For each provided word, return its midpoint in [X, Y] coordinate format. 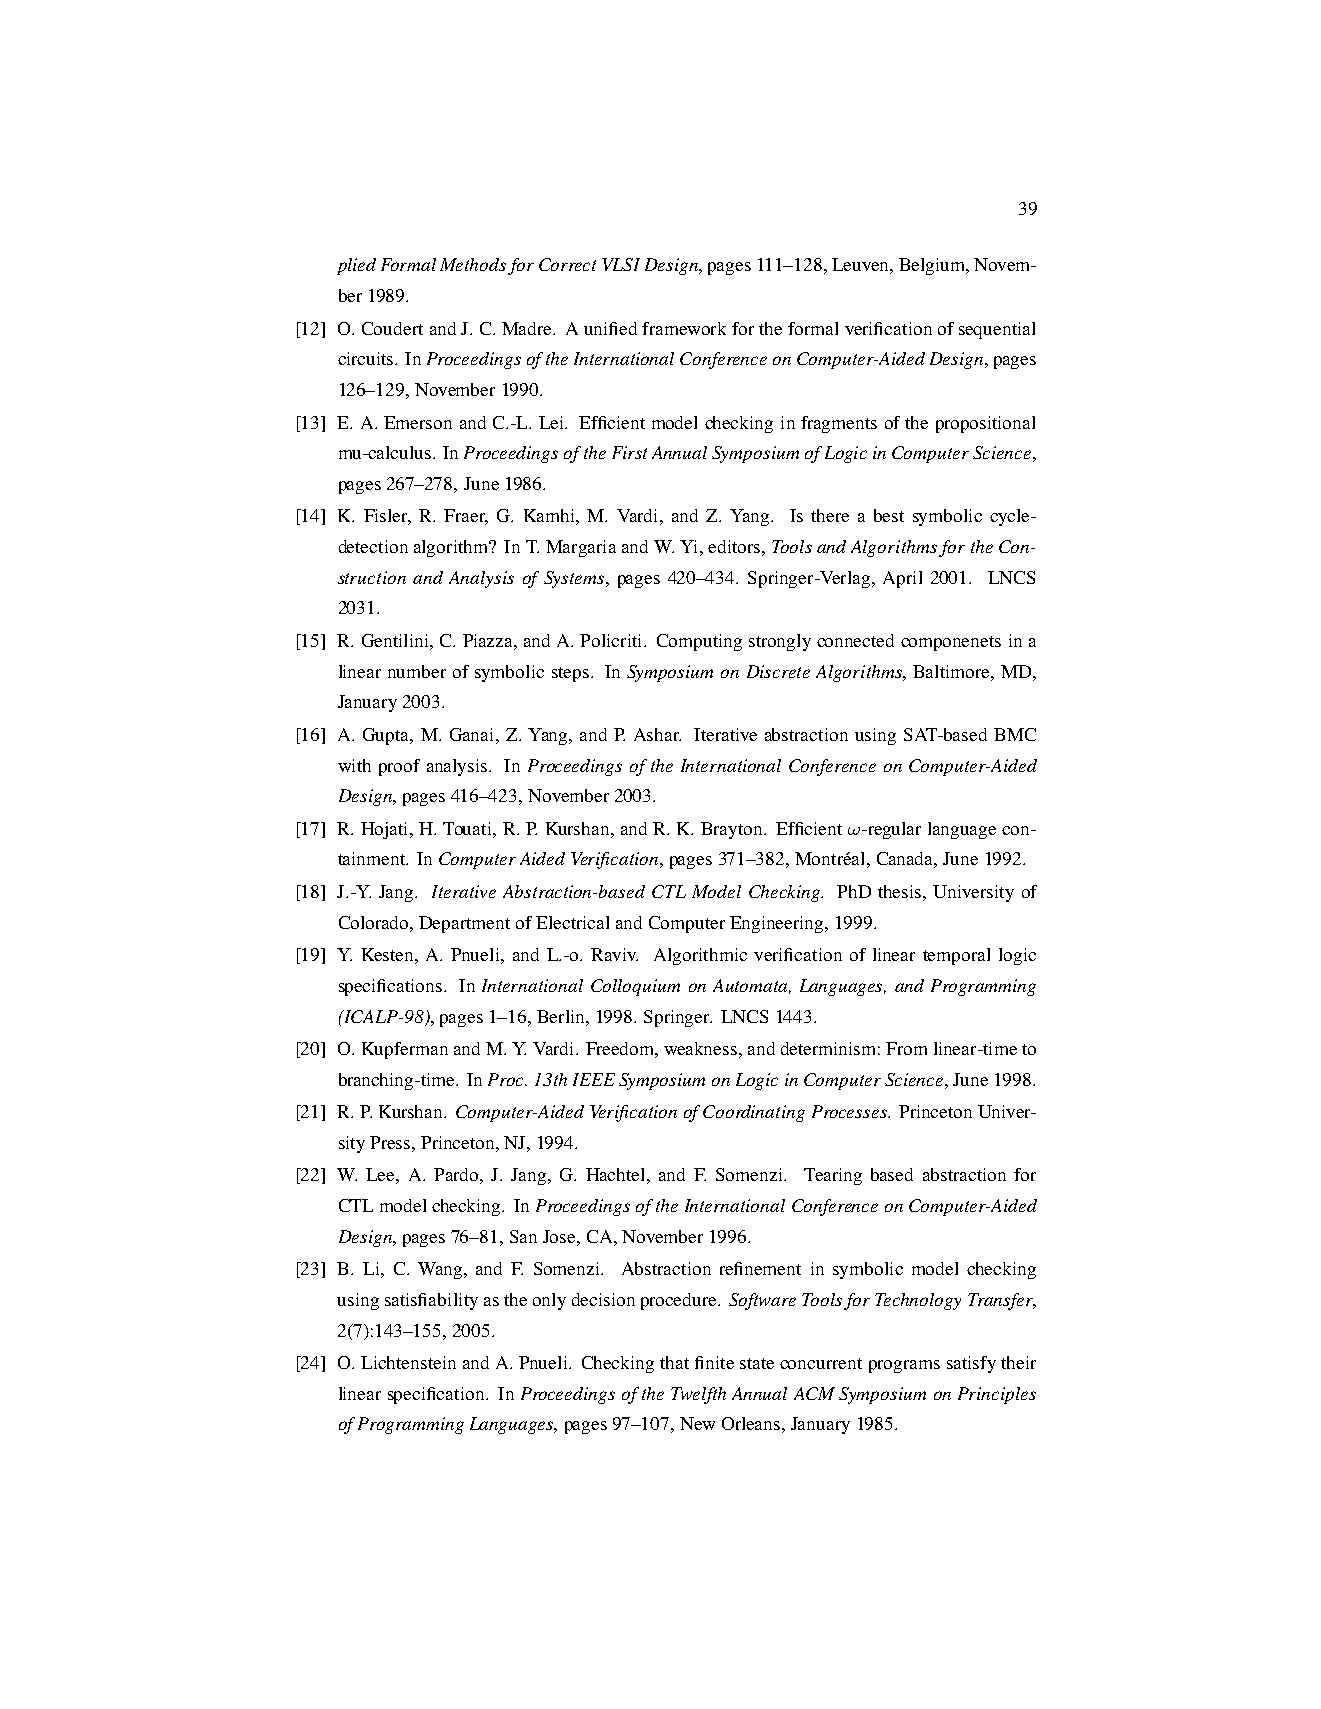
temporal [956, 956]
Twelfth [698, 1395]
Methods [473, 264]
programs [904, 1366]
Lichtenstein [408, 1362]
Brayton [733, 830]
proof [399, 767]
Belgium [933, 266]
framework [684, 328]
